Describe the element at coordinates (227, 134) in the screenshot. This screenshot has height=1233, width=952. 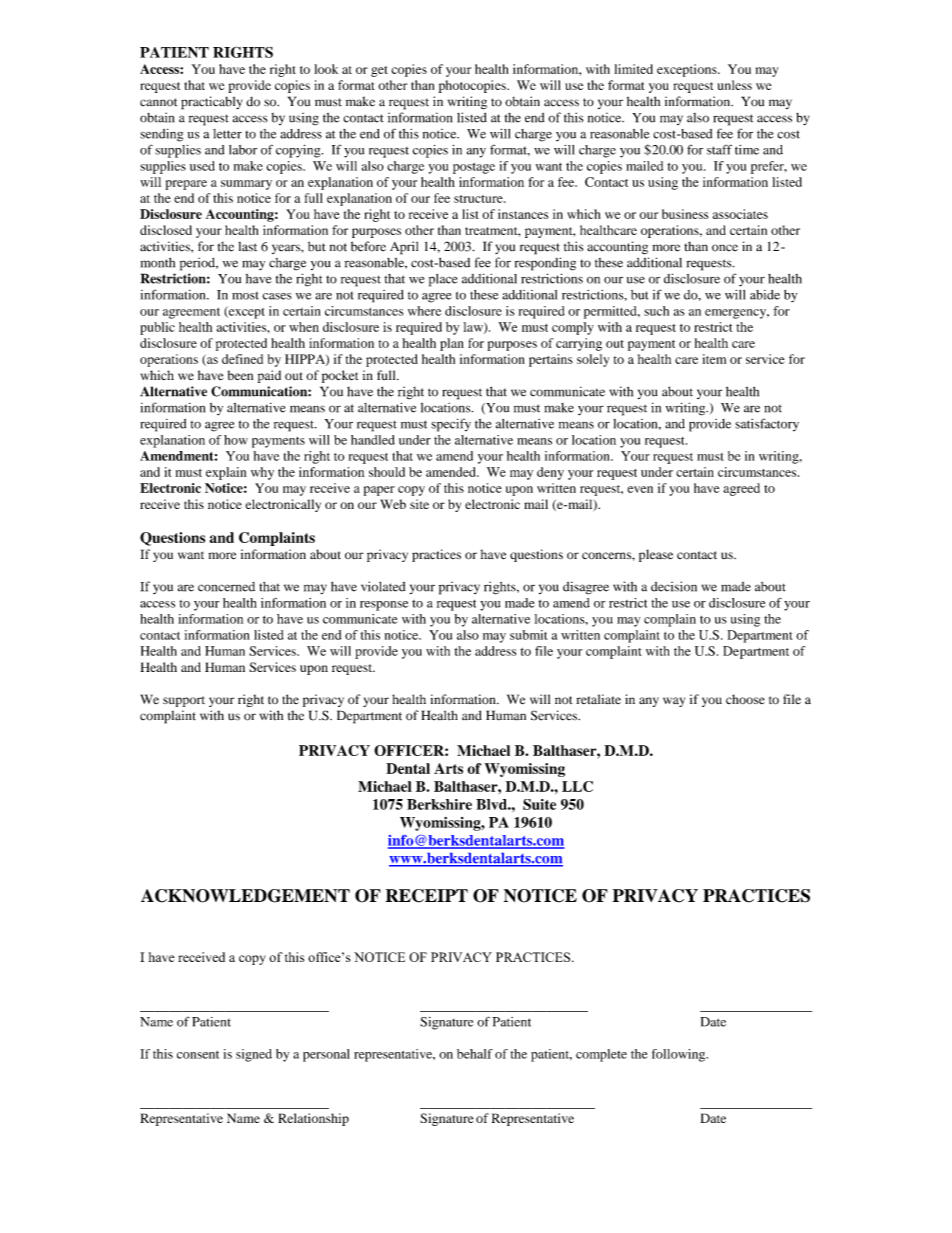
I see `letter` at that location.
